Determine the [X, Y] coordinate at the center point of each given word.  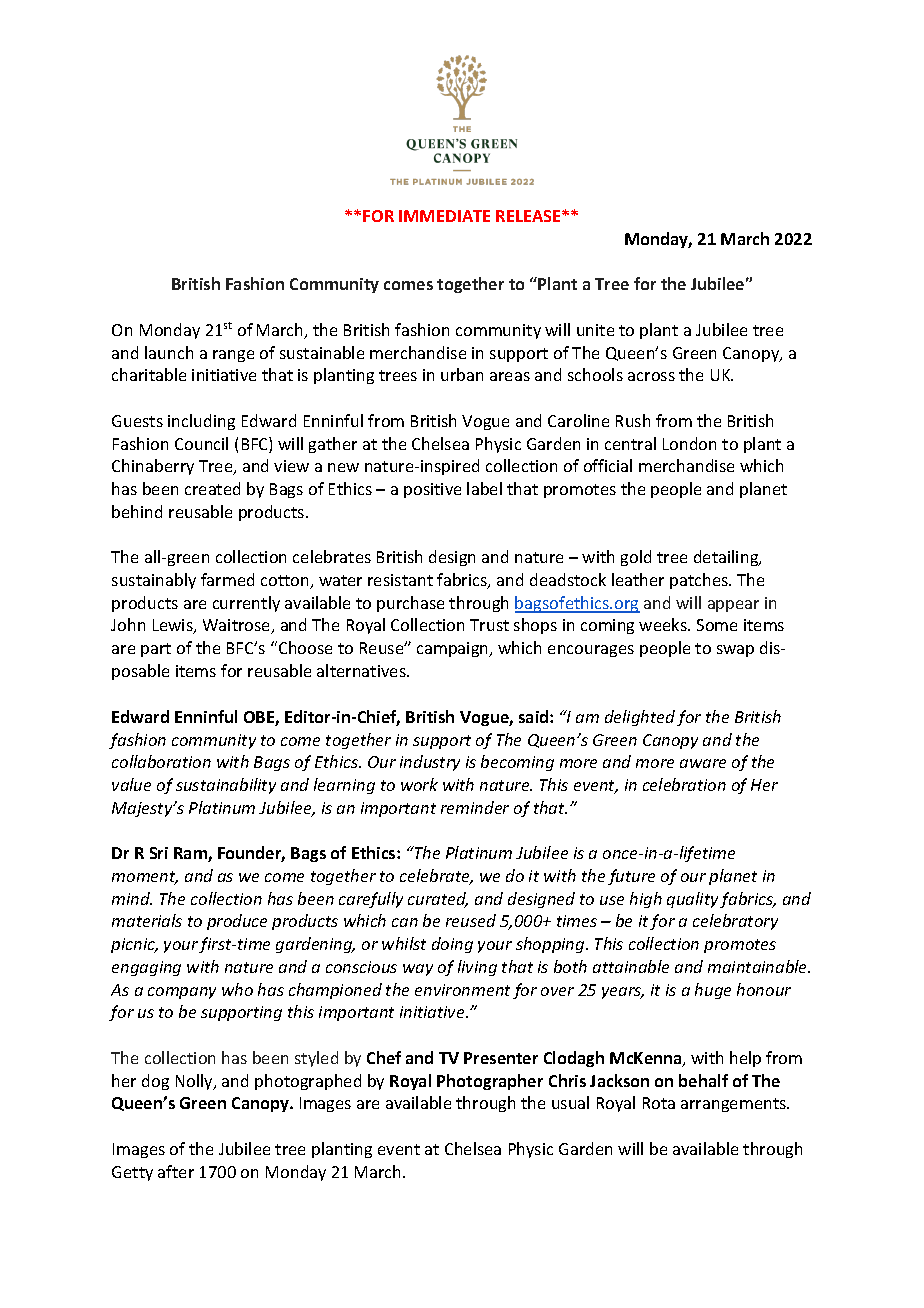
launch [169, 352]
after [176, 1171]
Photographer [490, 1082]
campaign [454, 649]
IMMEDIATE [444, 216]
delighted [640, 718]
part [156, 650]
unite [595, 330]
